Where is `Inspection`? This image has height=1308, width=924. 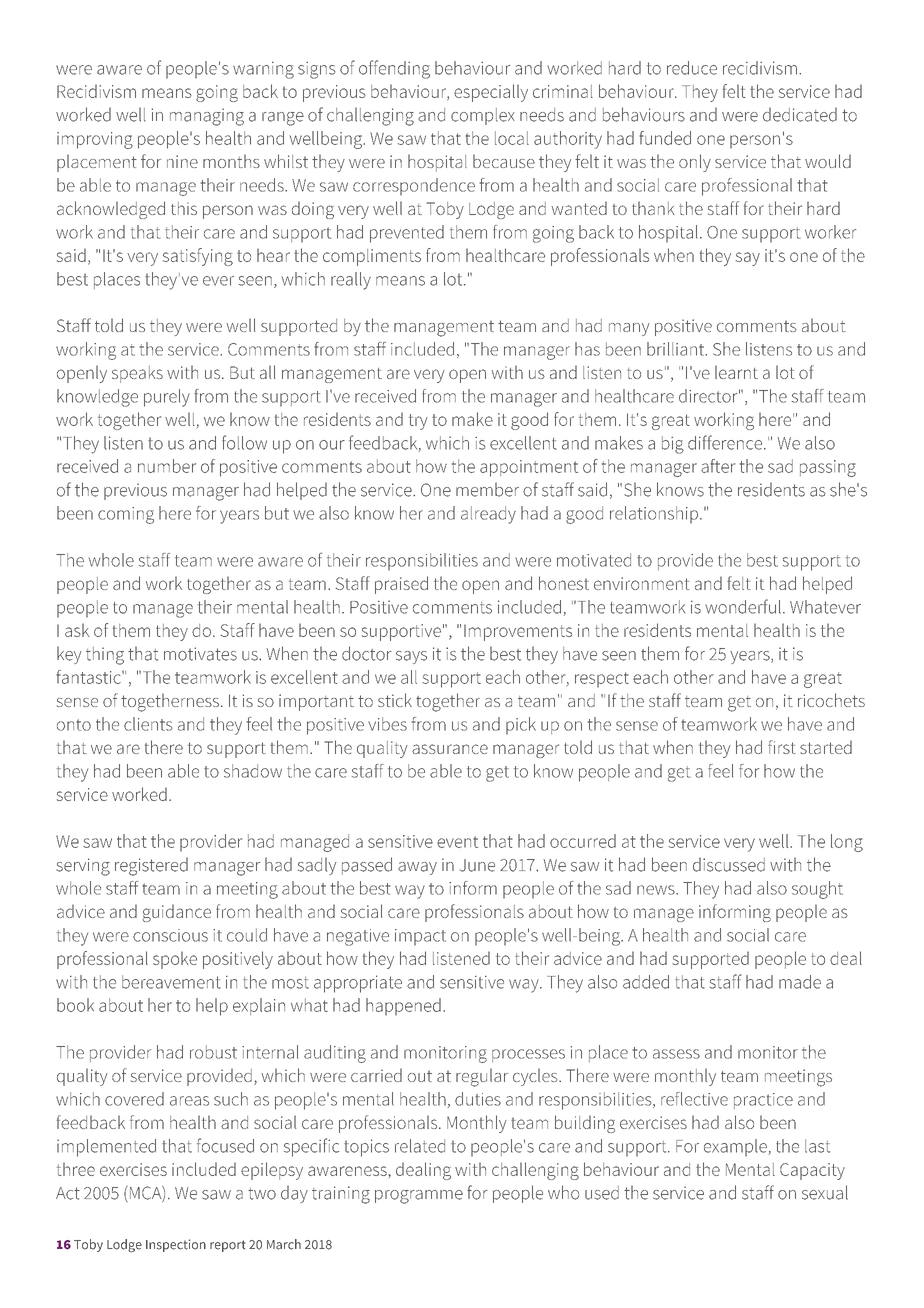
Inspection is located at coordinates (176, 1245).
